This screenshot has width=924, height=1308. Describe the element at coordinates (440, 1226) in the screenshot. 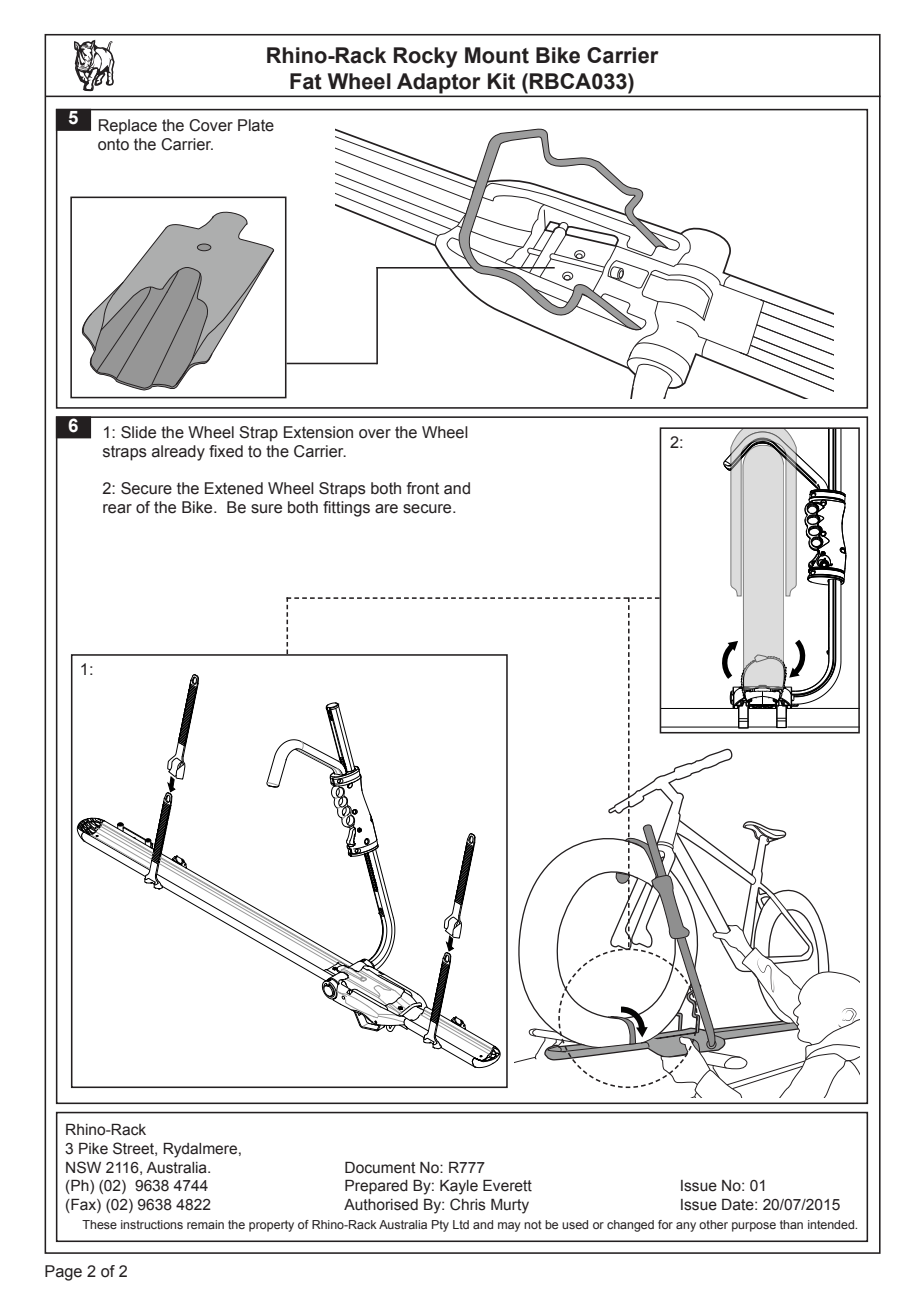

I see `Pty` at that location.
